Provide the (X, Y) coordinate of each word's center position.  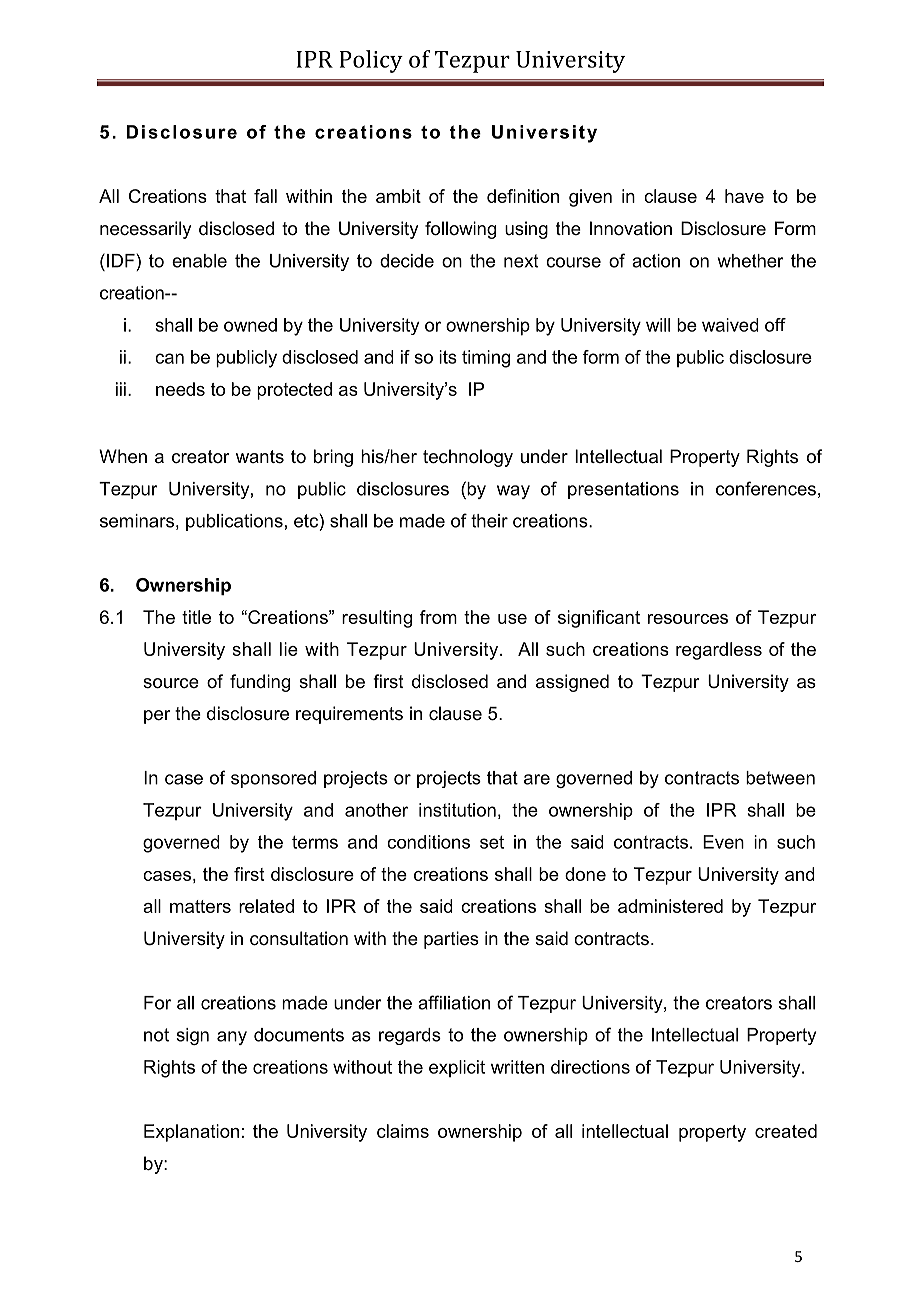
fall (265, 196)
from (438, 617)
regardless (719, 651)
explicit (457, 1068)
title (196, 617)
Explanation (191, 1133)
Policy (371, 61)
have (744, 196)
